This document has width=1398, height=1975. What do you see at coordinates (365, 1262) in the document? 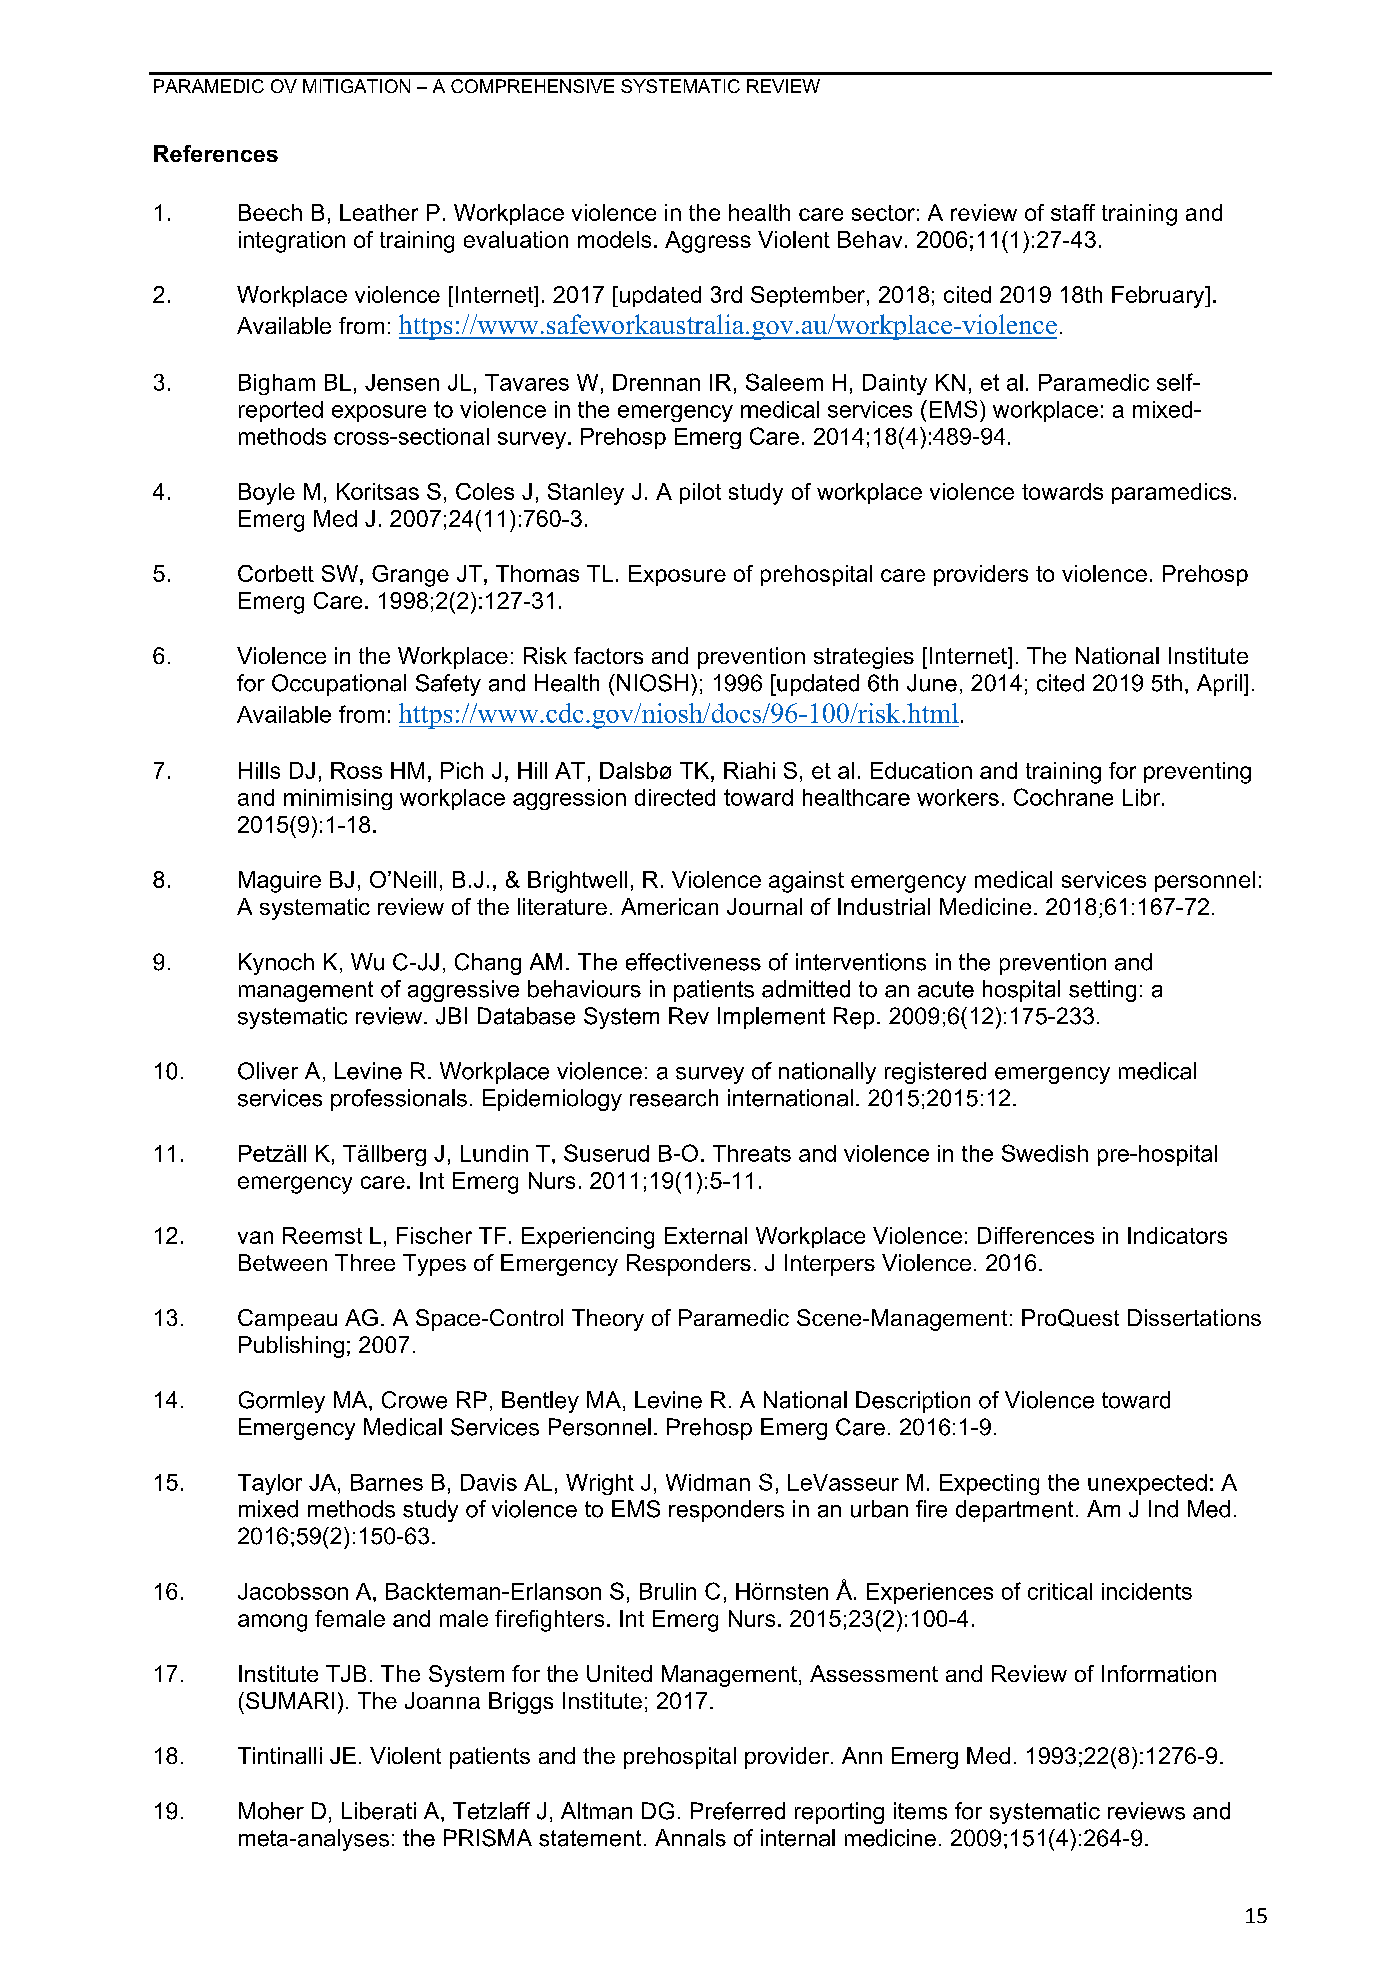
I see `Three` at bounding box center [365, 1262].
